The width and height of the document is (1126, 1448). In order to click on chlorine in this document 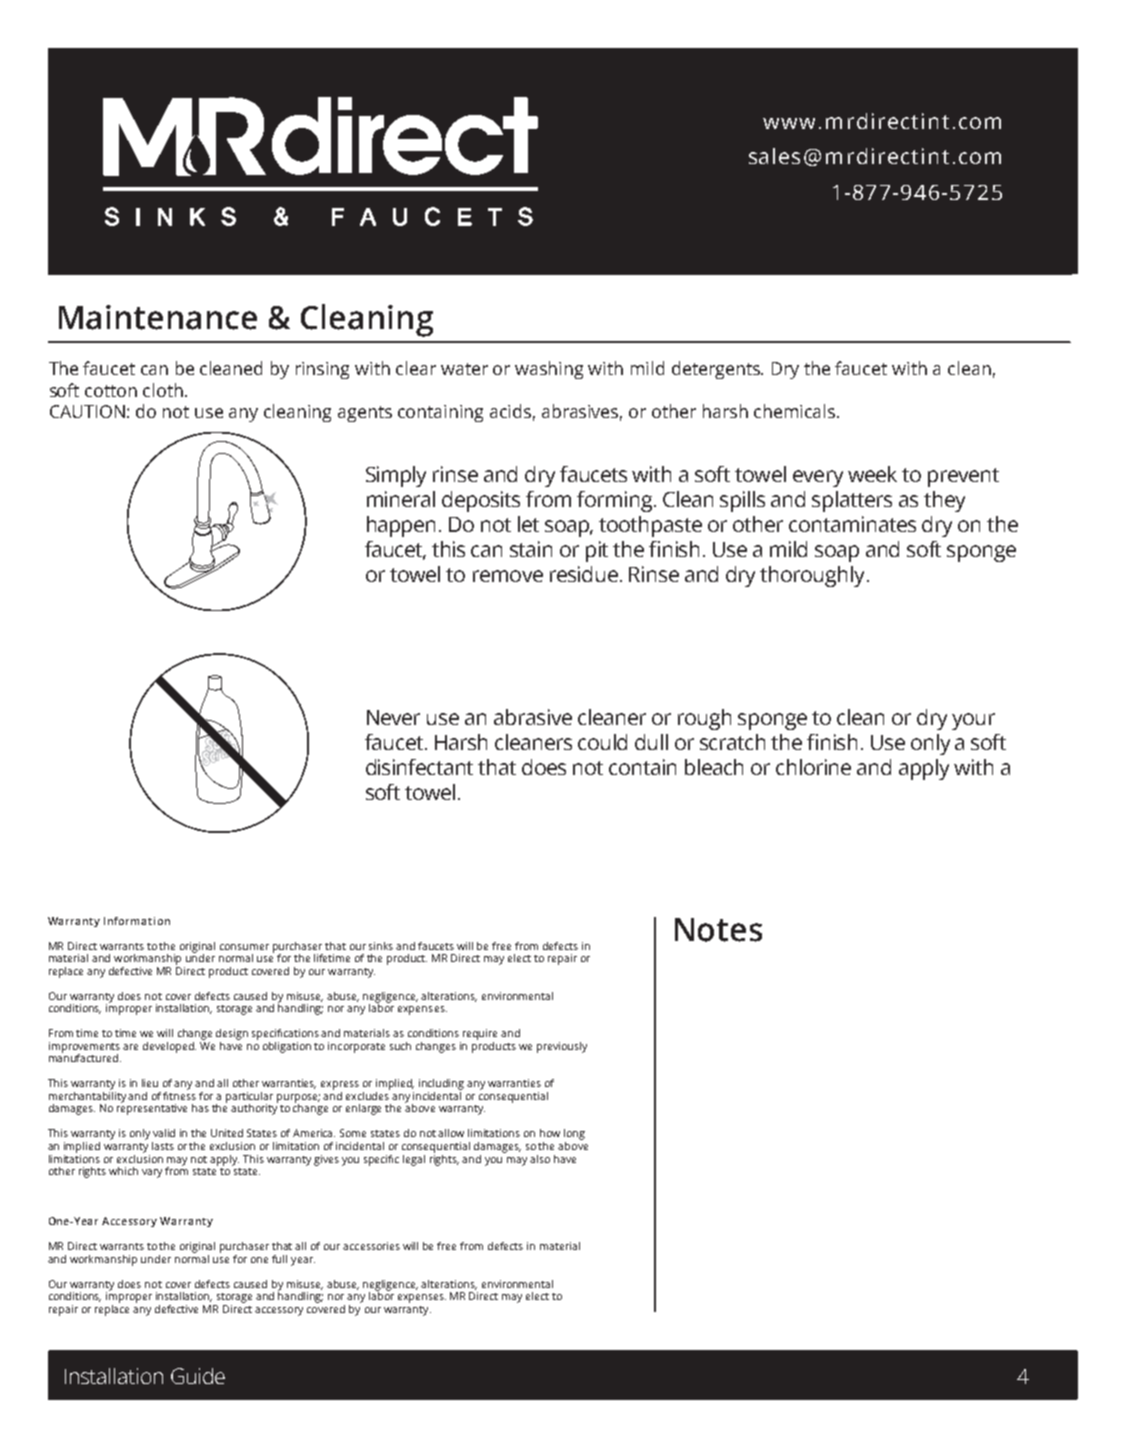, I will do `click(813, 767)`.
